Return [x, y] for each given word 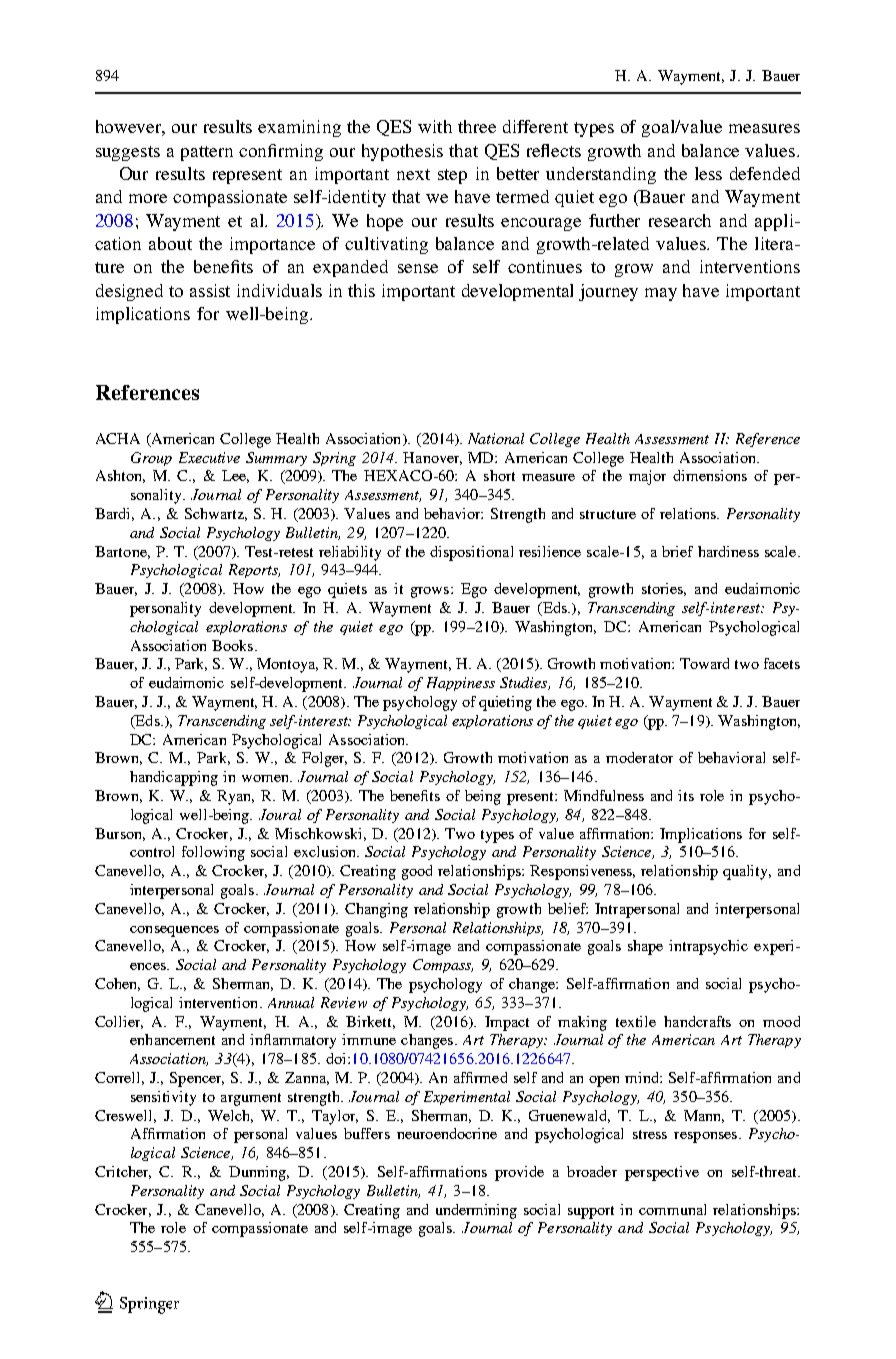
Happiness [461, 684]
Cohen [117, 984]
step [452, 176]
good [417, 872]
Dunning [259, 1173]
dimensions [710, 475]
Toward [704, 663]
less [708, 173]
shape [645, 947]
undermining [476, 1211]
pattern [207, 153]
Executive [209, 457]
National [496, 438]
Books [232, 645]
